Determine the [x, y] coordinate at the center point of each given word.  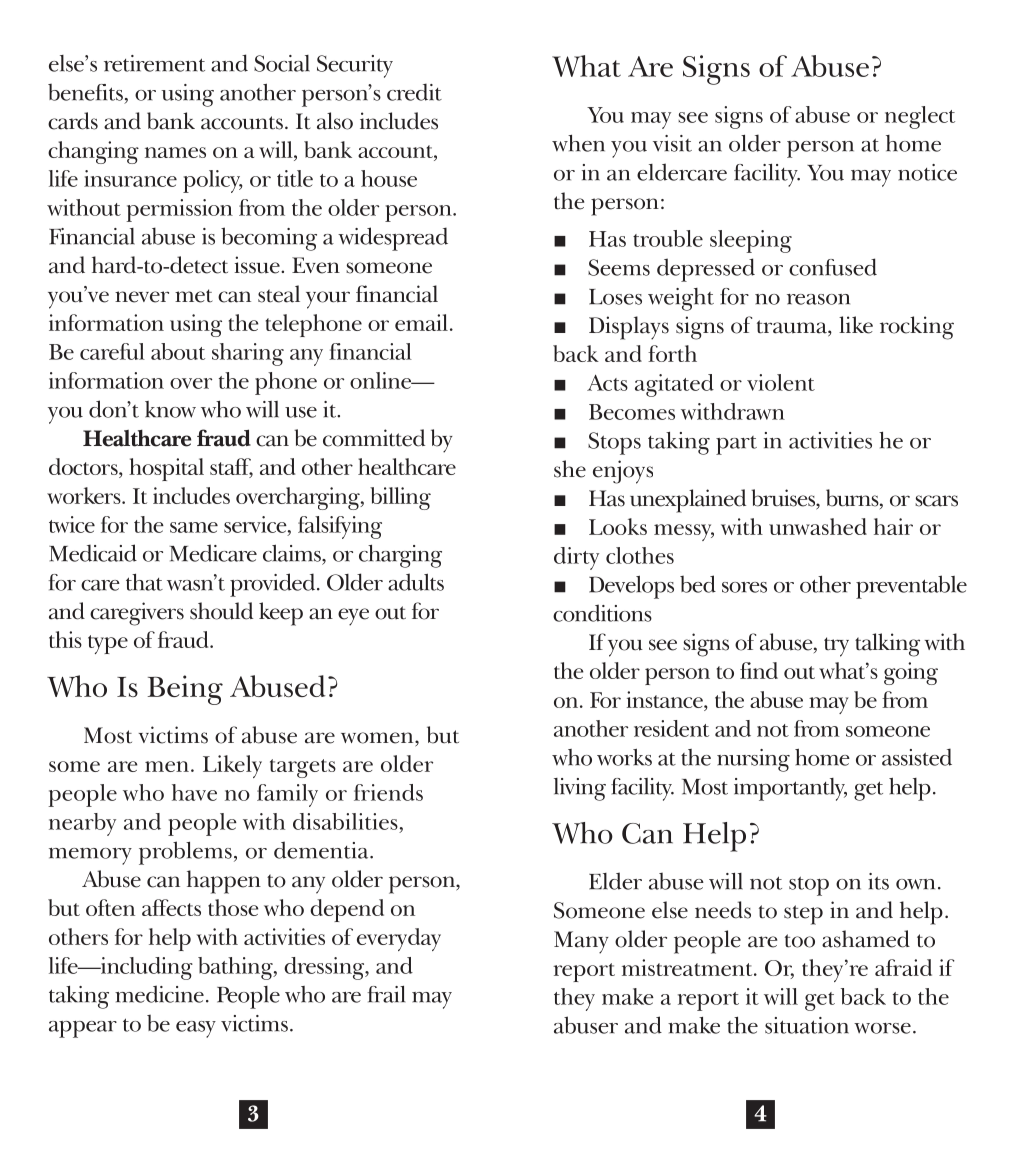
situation [807, 1025]
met [194, 296]
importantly [790, 789]
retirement [154, 63]
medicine [159, 994]
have [194, 792]
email [421, 322]
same [194, 527]
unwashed [818, 526]
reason [818, 299]
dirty [576, 558]
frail [386, 994]
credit [414, 92]
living [580, 789]
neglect [920, 117]
